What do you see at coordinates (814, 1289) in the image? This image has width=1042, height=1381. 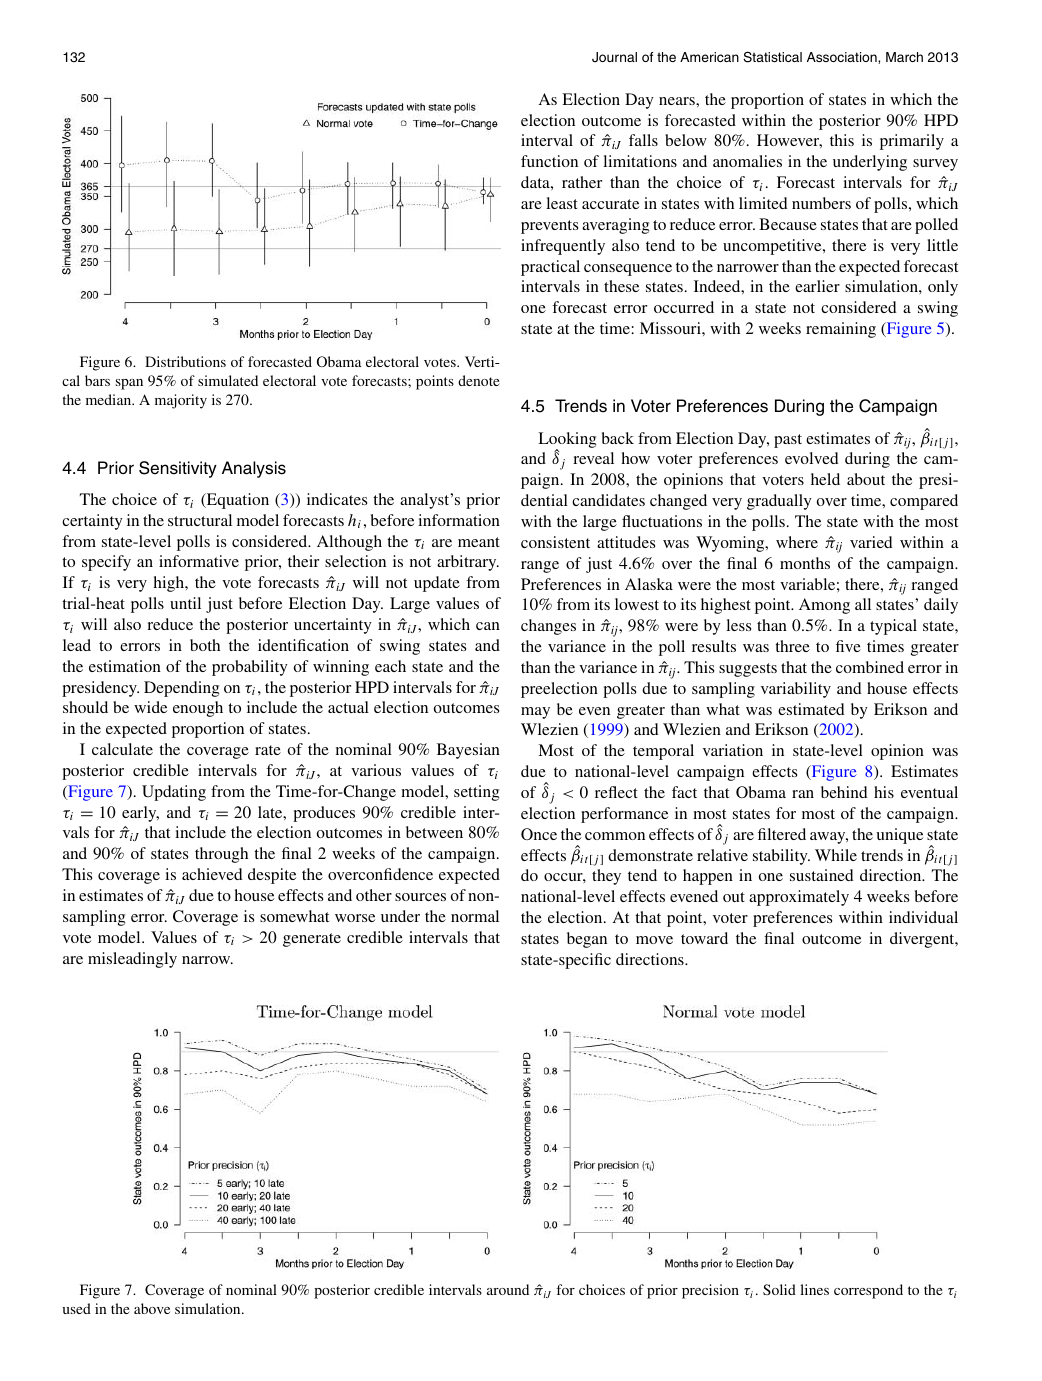 I see `lines` at bounding box center [814, 1289].
